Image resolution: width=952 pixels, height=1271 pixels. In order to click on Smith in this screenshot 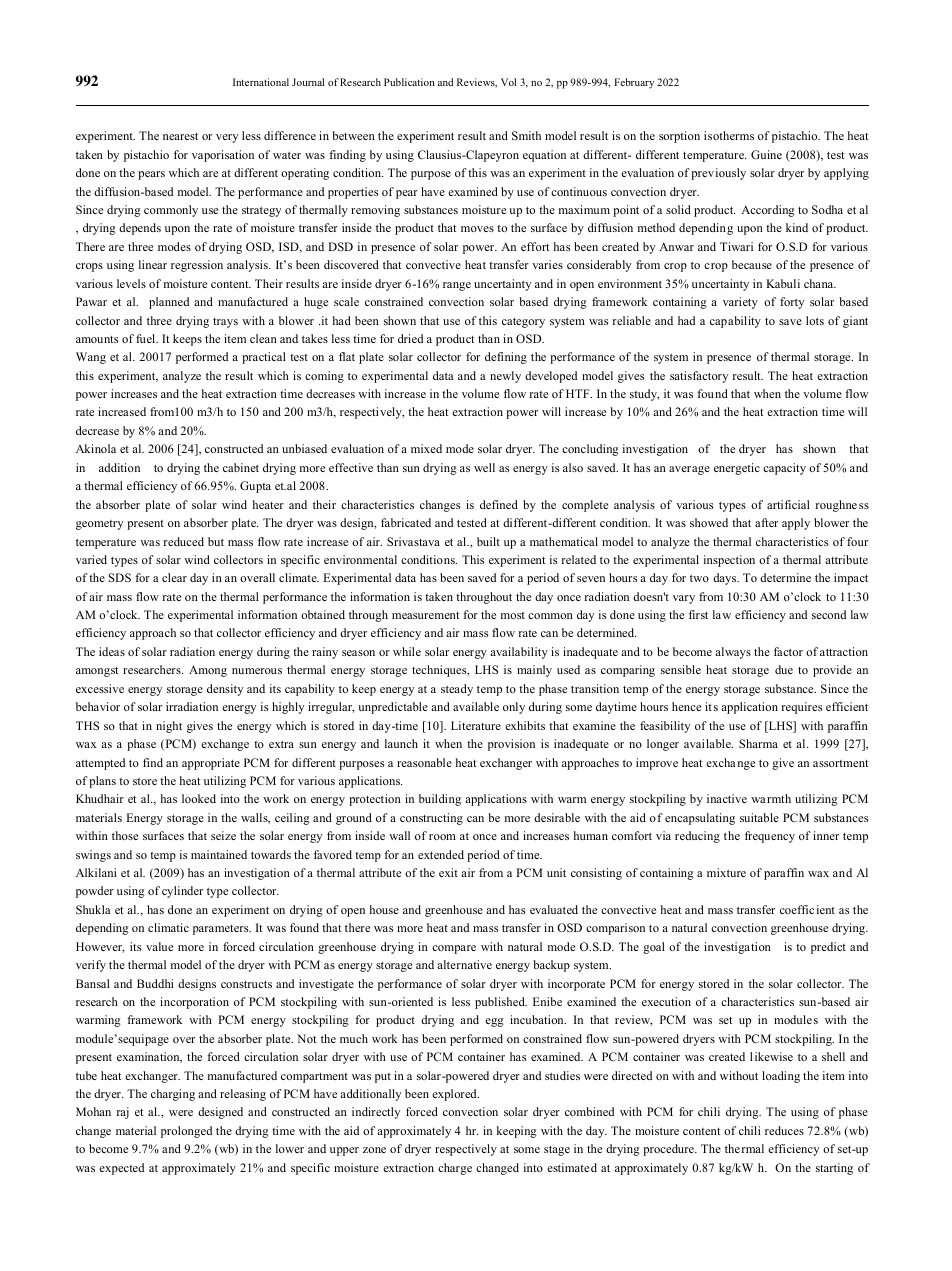, I will do `click(526, 135)`.
